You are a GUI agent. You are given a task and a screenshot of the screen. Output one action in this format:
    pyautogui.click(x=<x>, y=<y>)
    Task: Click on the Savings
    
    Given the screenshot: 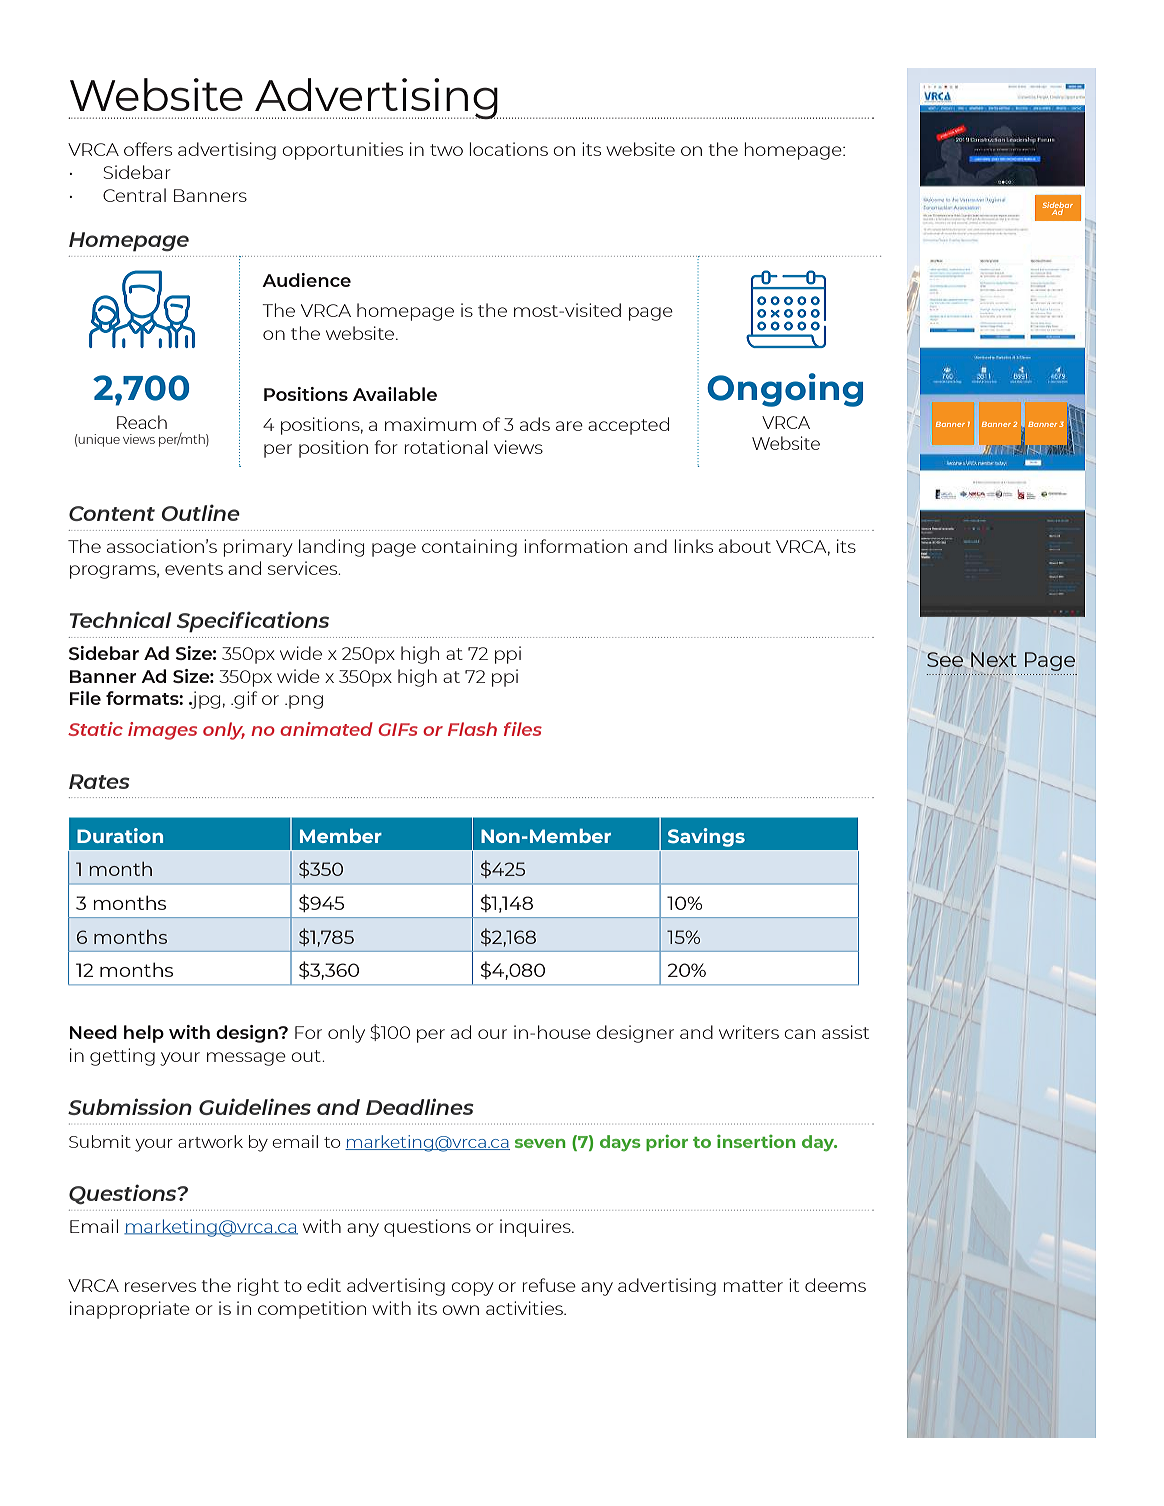 What is the action you would take?
    pyautogui.click(x=706, y=837)
